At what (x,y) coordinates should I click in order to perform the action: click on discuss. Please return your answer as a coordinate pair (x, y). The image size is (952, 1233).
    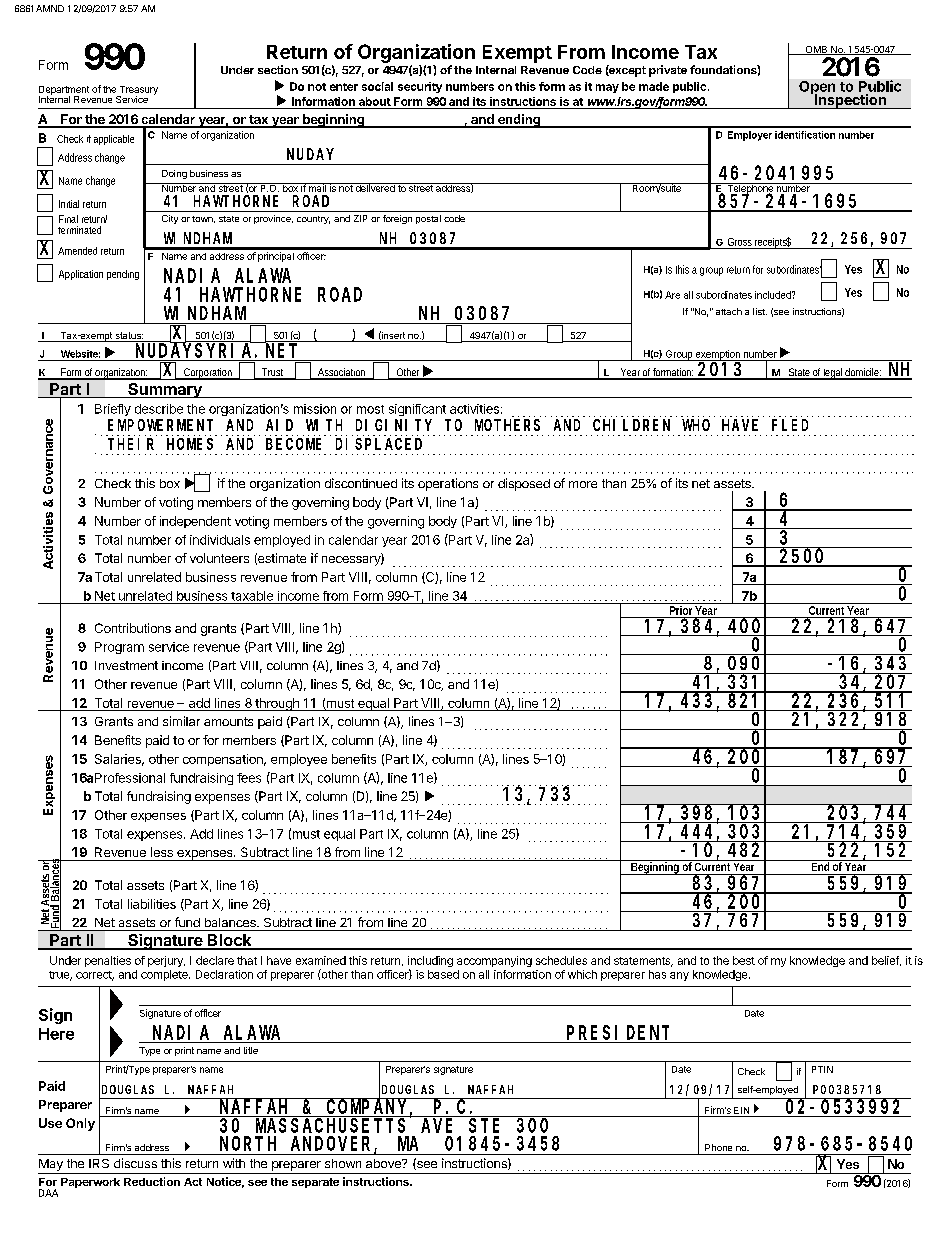
    Looking at the image, I should click on (135, 1163).
